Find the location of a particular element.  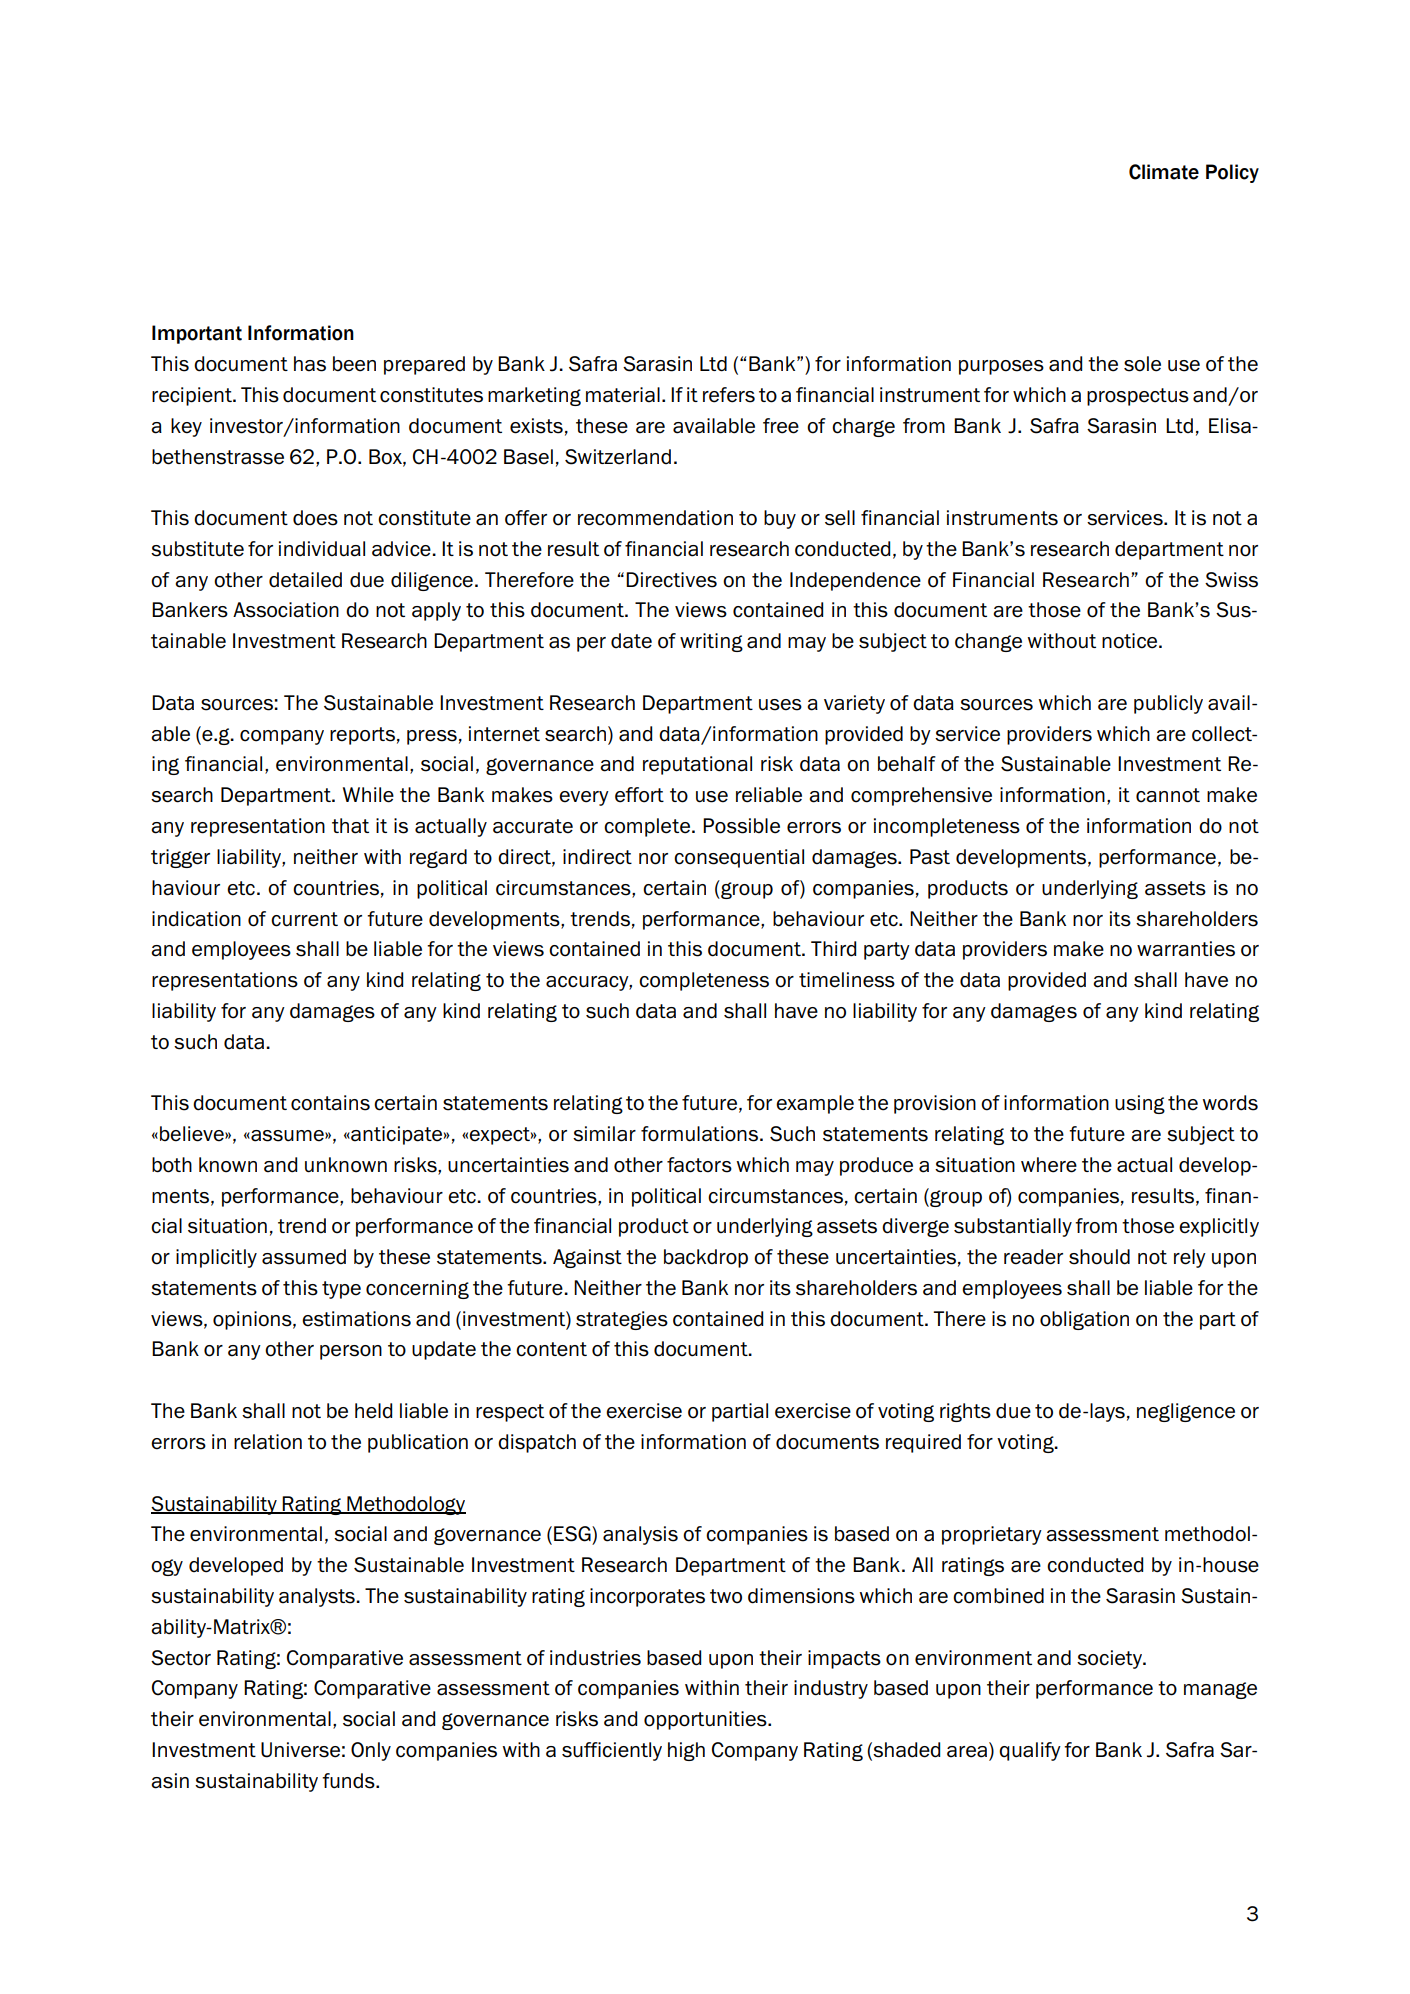

type is located at coordinates (341, 1290).
